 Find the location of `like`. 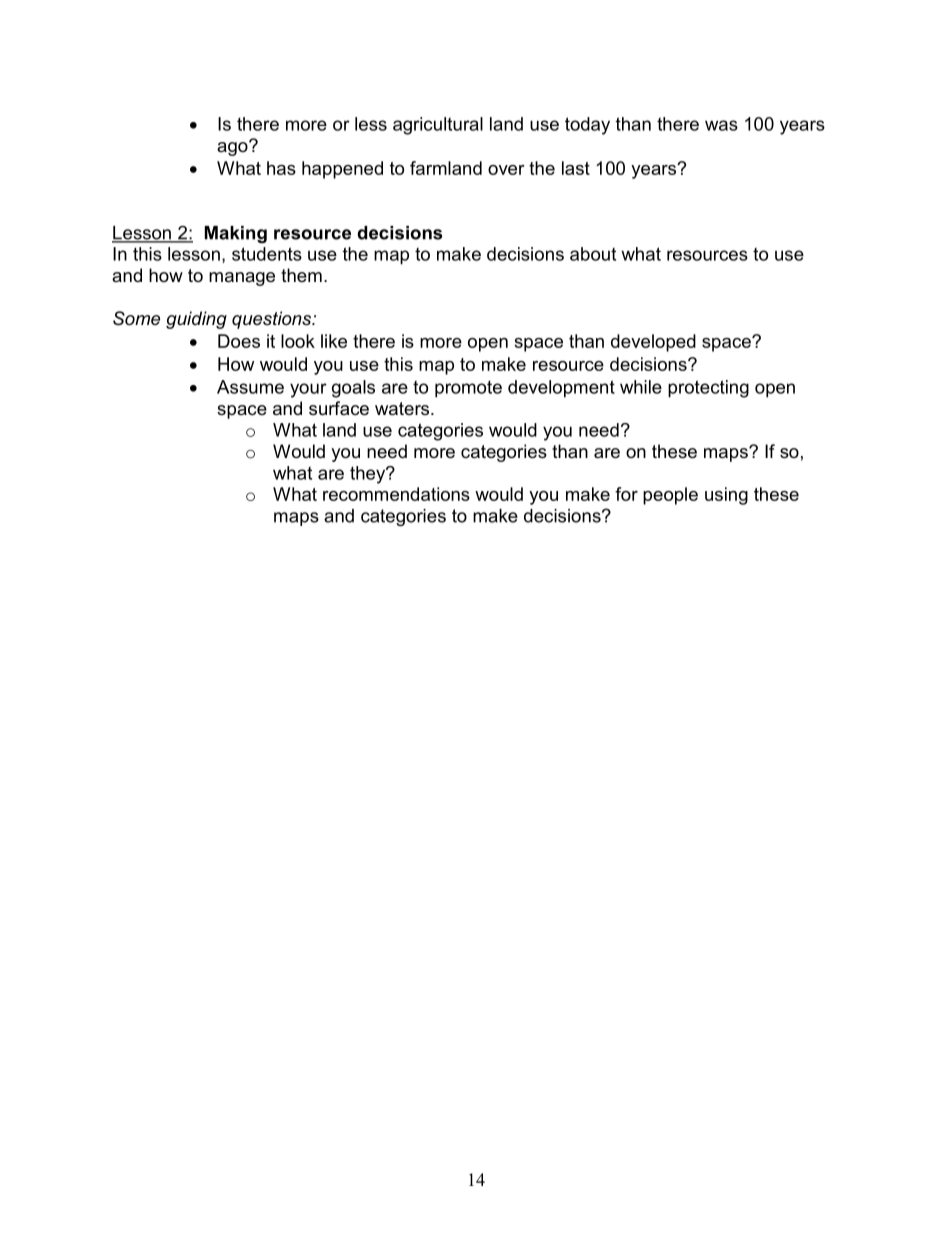

like is located at coordinates (334, 341).
